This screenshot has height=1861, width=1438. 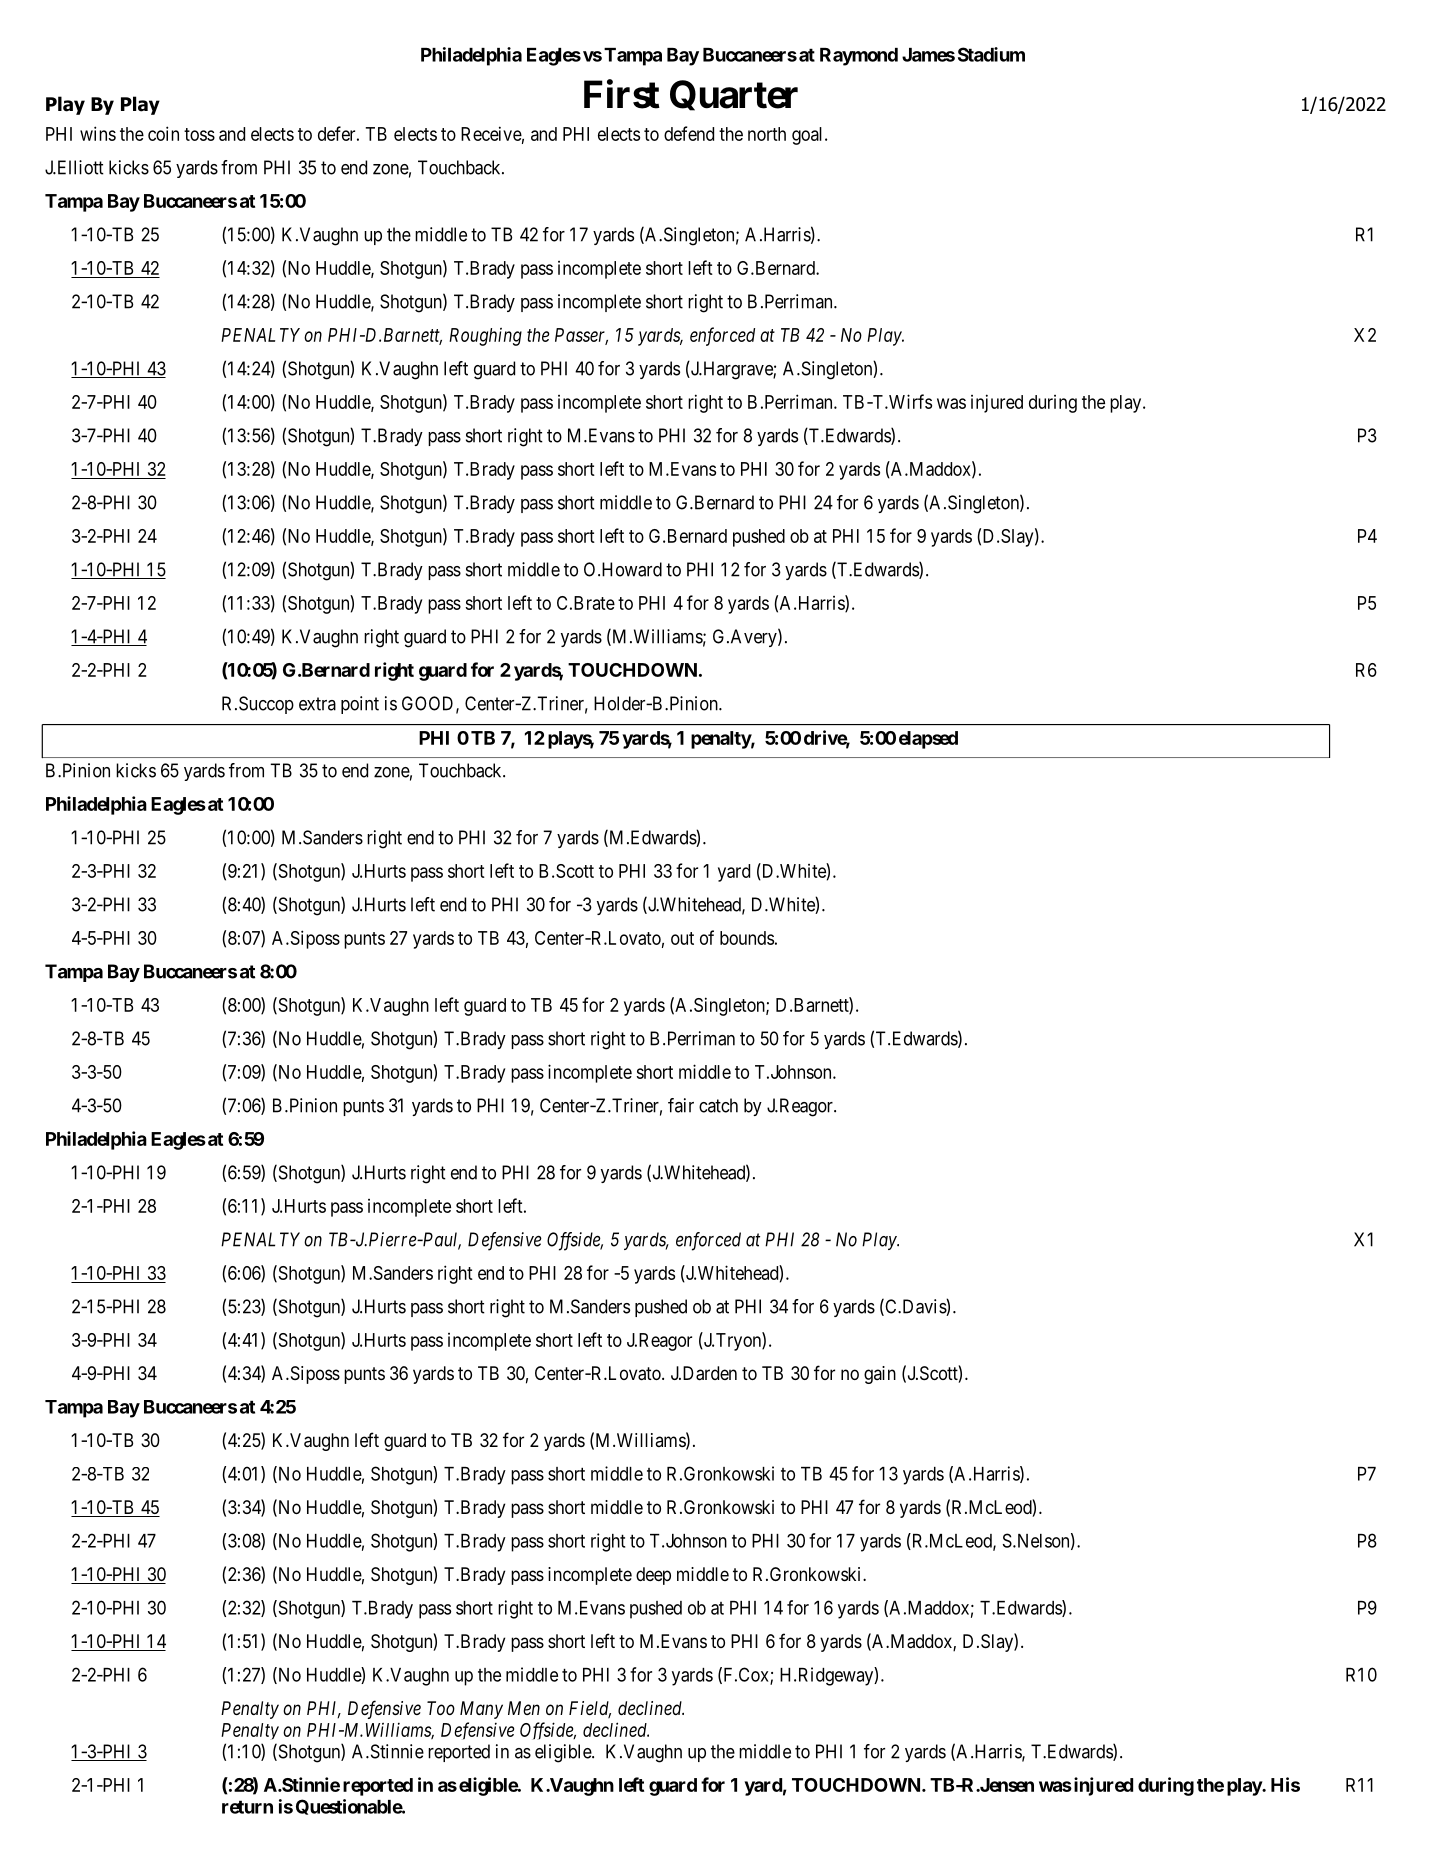 What do you see at coordinates (199, 134) in the screenshot?
I see `toss` at bounding box center [199, 134].
